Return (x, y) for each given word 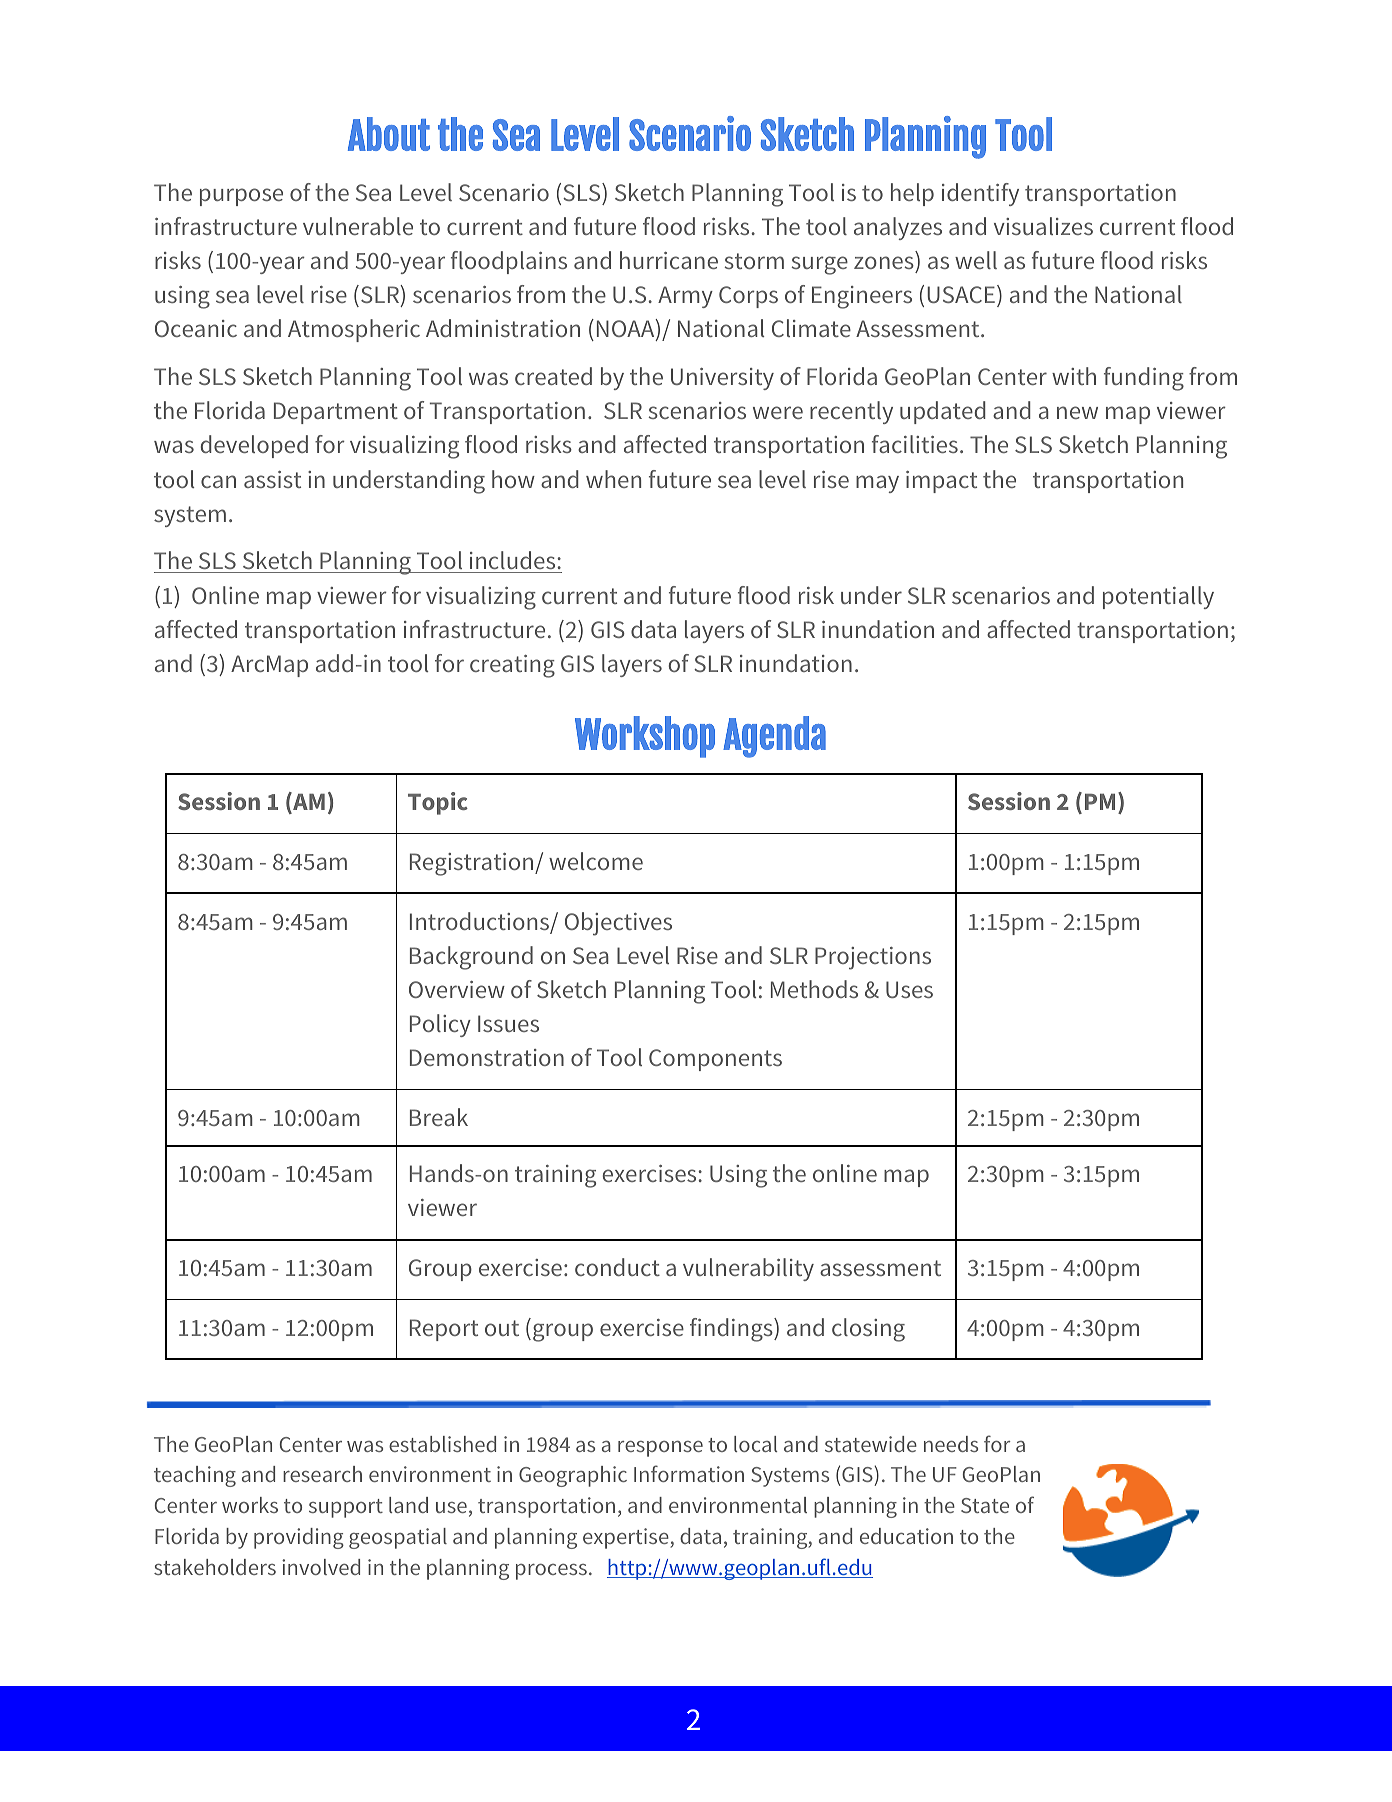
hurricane (669, 260)
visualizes (1043, 226)
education (906, 1536)
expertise (627, 1538)
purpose (241, 197)
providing (299, 1538)
